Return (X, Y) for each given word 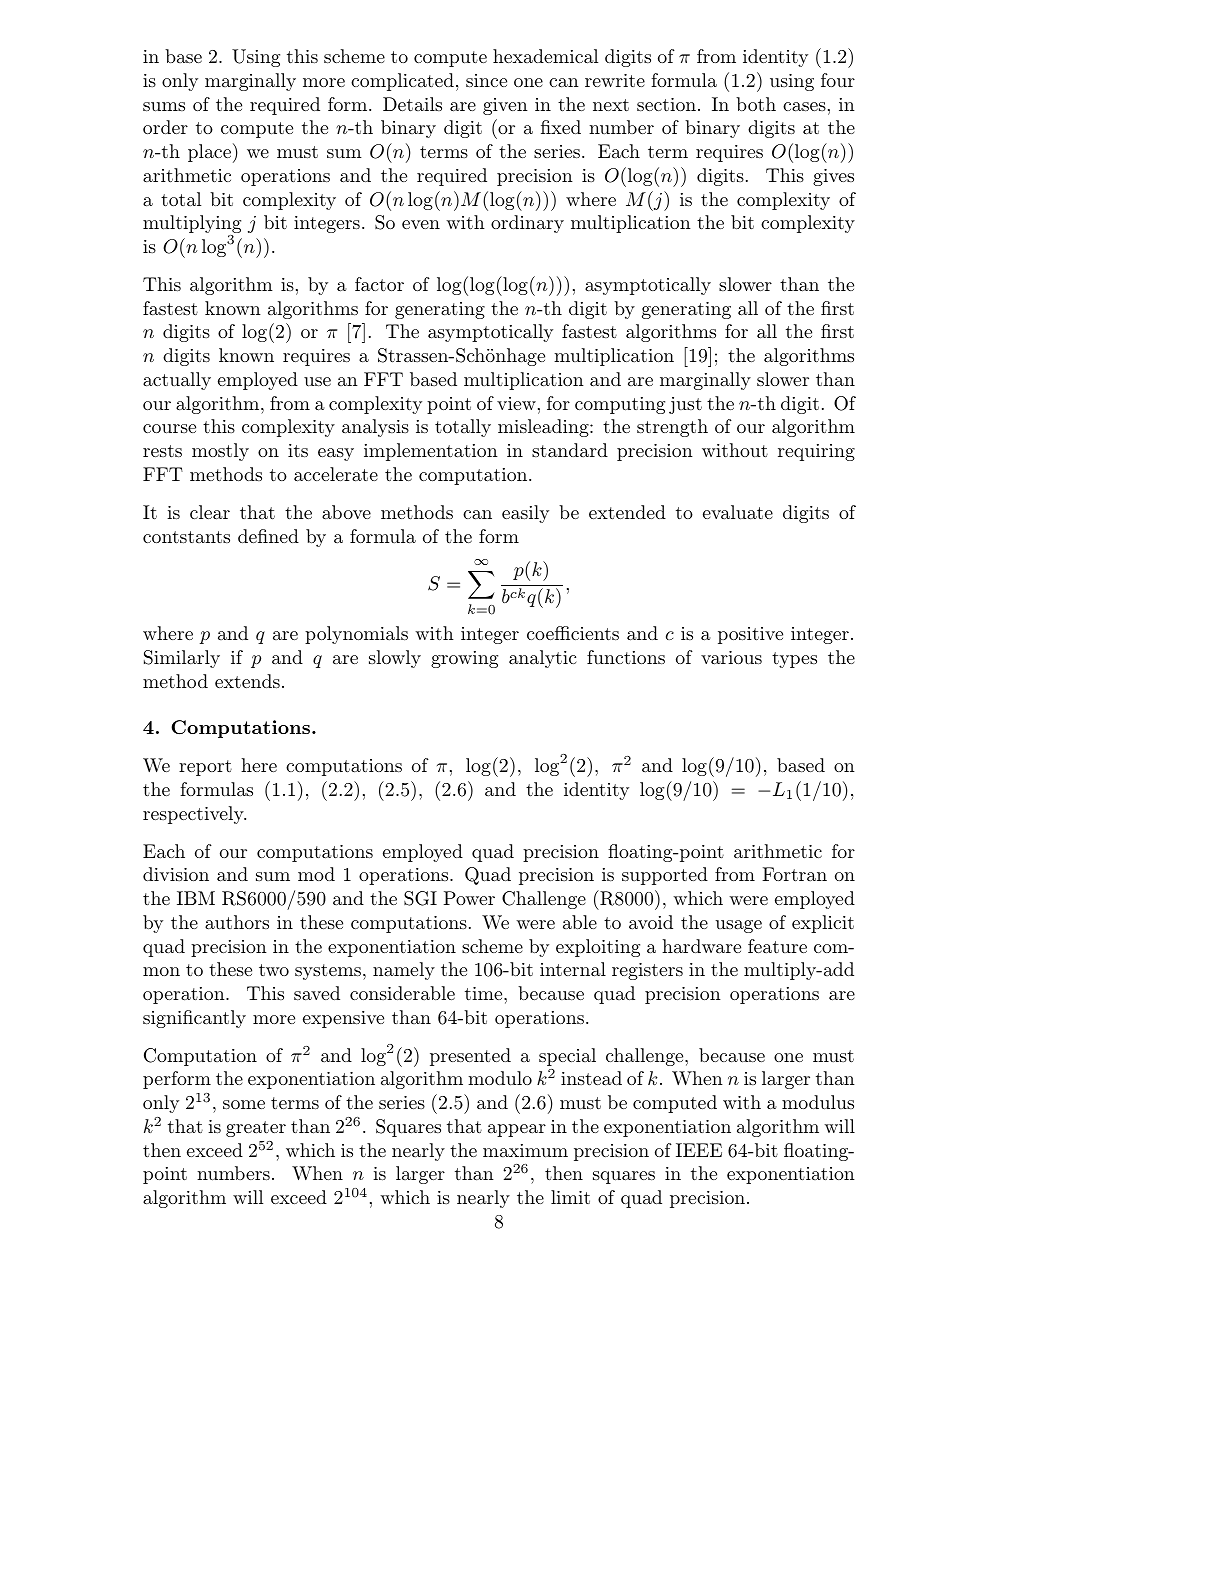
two (274, 970)
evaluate (738, 512)
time (485, 993)
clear (210, 512)
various (731, 657)
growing (464, 659)
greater (256, 1129)
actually (177, 381)
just (685, 405)
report (205, 768)
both (756, 104)
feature (777, 946)
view (516, 403)
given (505, 106)
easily (525, 514)
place (209, 153)
